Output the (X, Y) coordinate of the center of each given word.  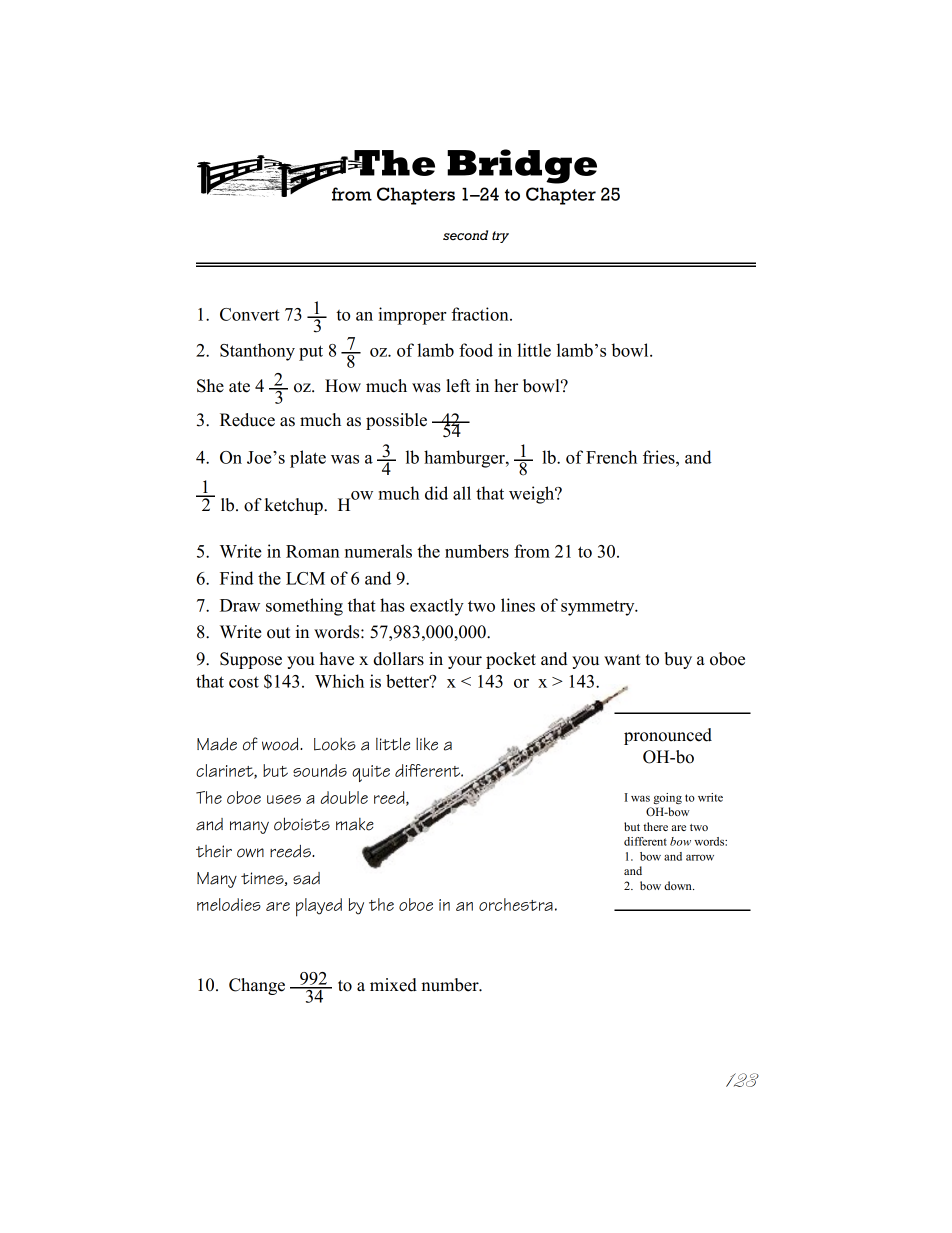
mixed (393, 985)
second (465, 235)
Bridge (522, 166)
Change (257, 986)
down (679, 885)
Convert (250, 314)
